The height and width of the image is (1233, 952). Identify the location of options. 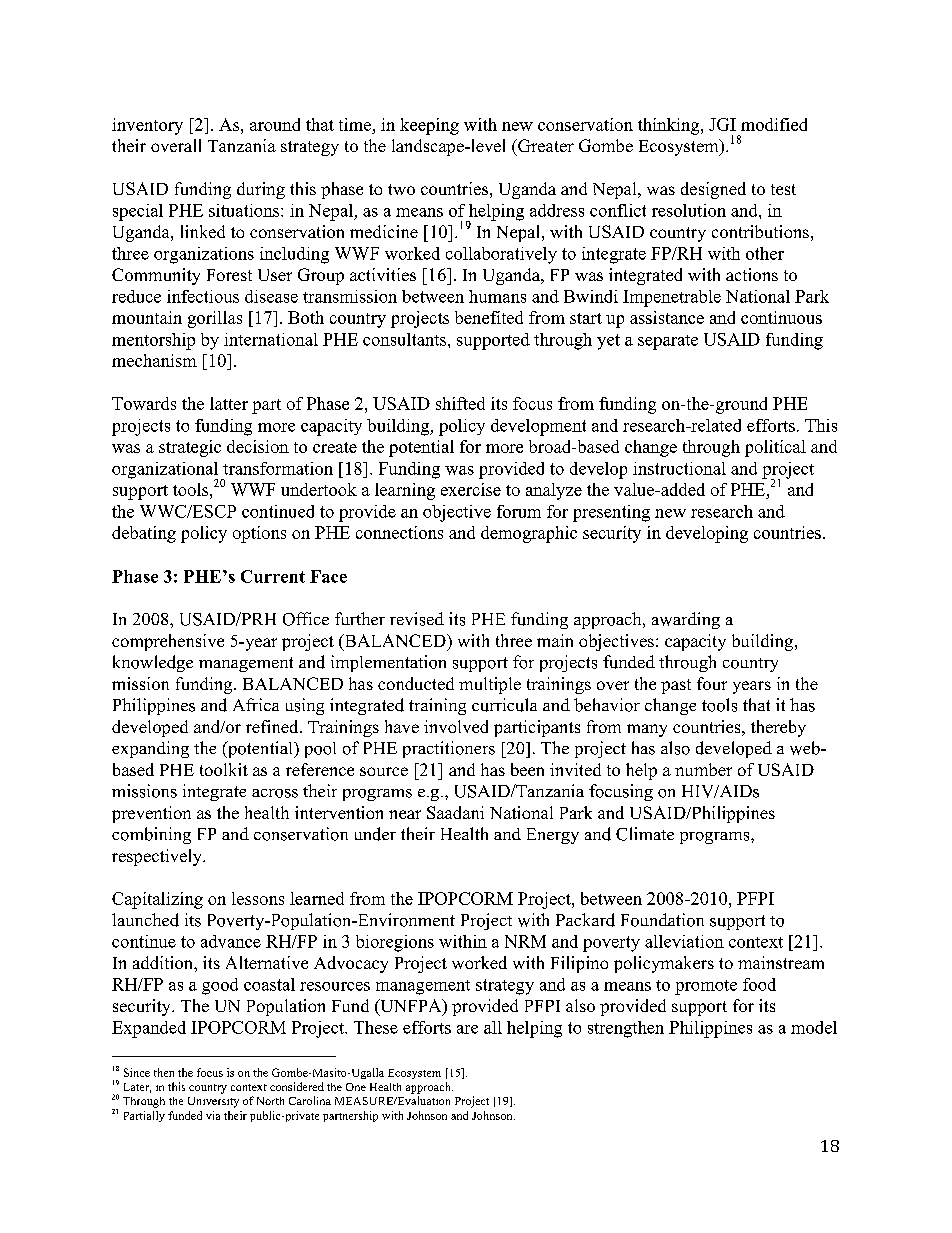
(259, 534).
